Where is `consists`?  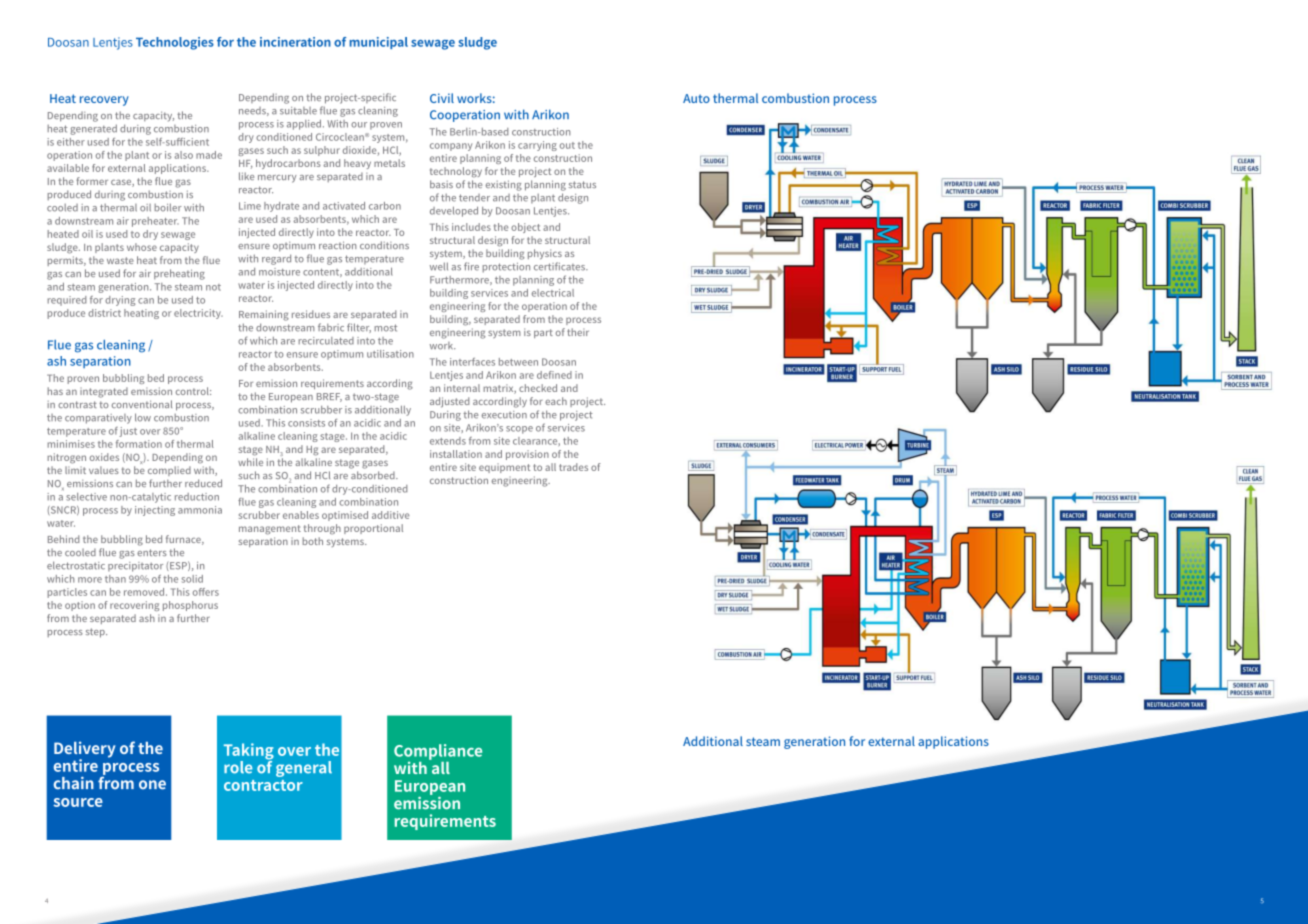
consists is located at coordinates (306, 423).
